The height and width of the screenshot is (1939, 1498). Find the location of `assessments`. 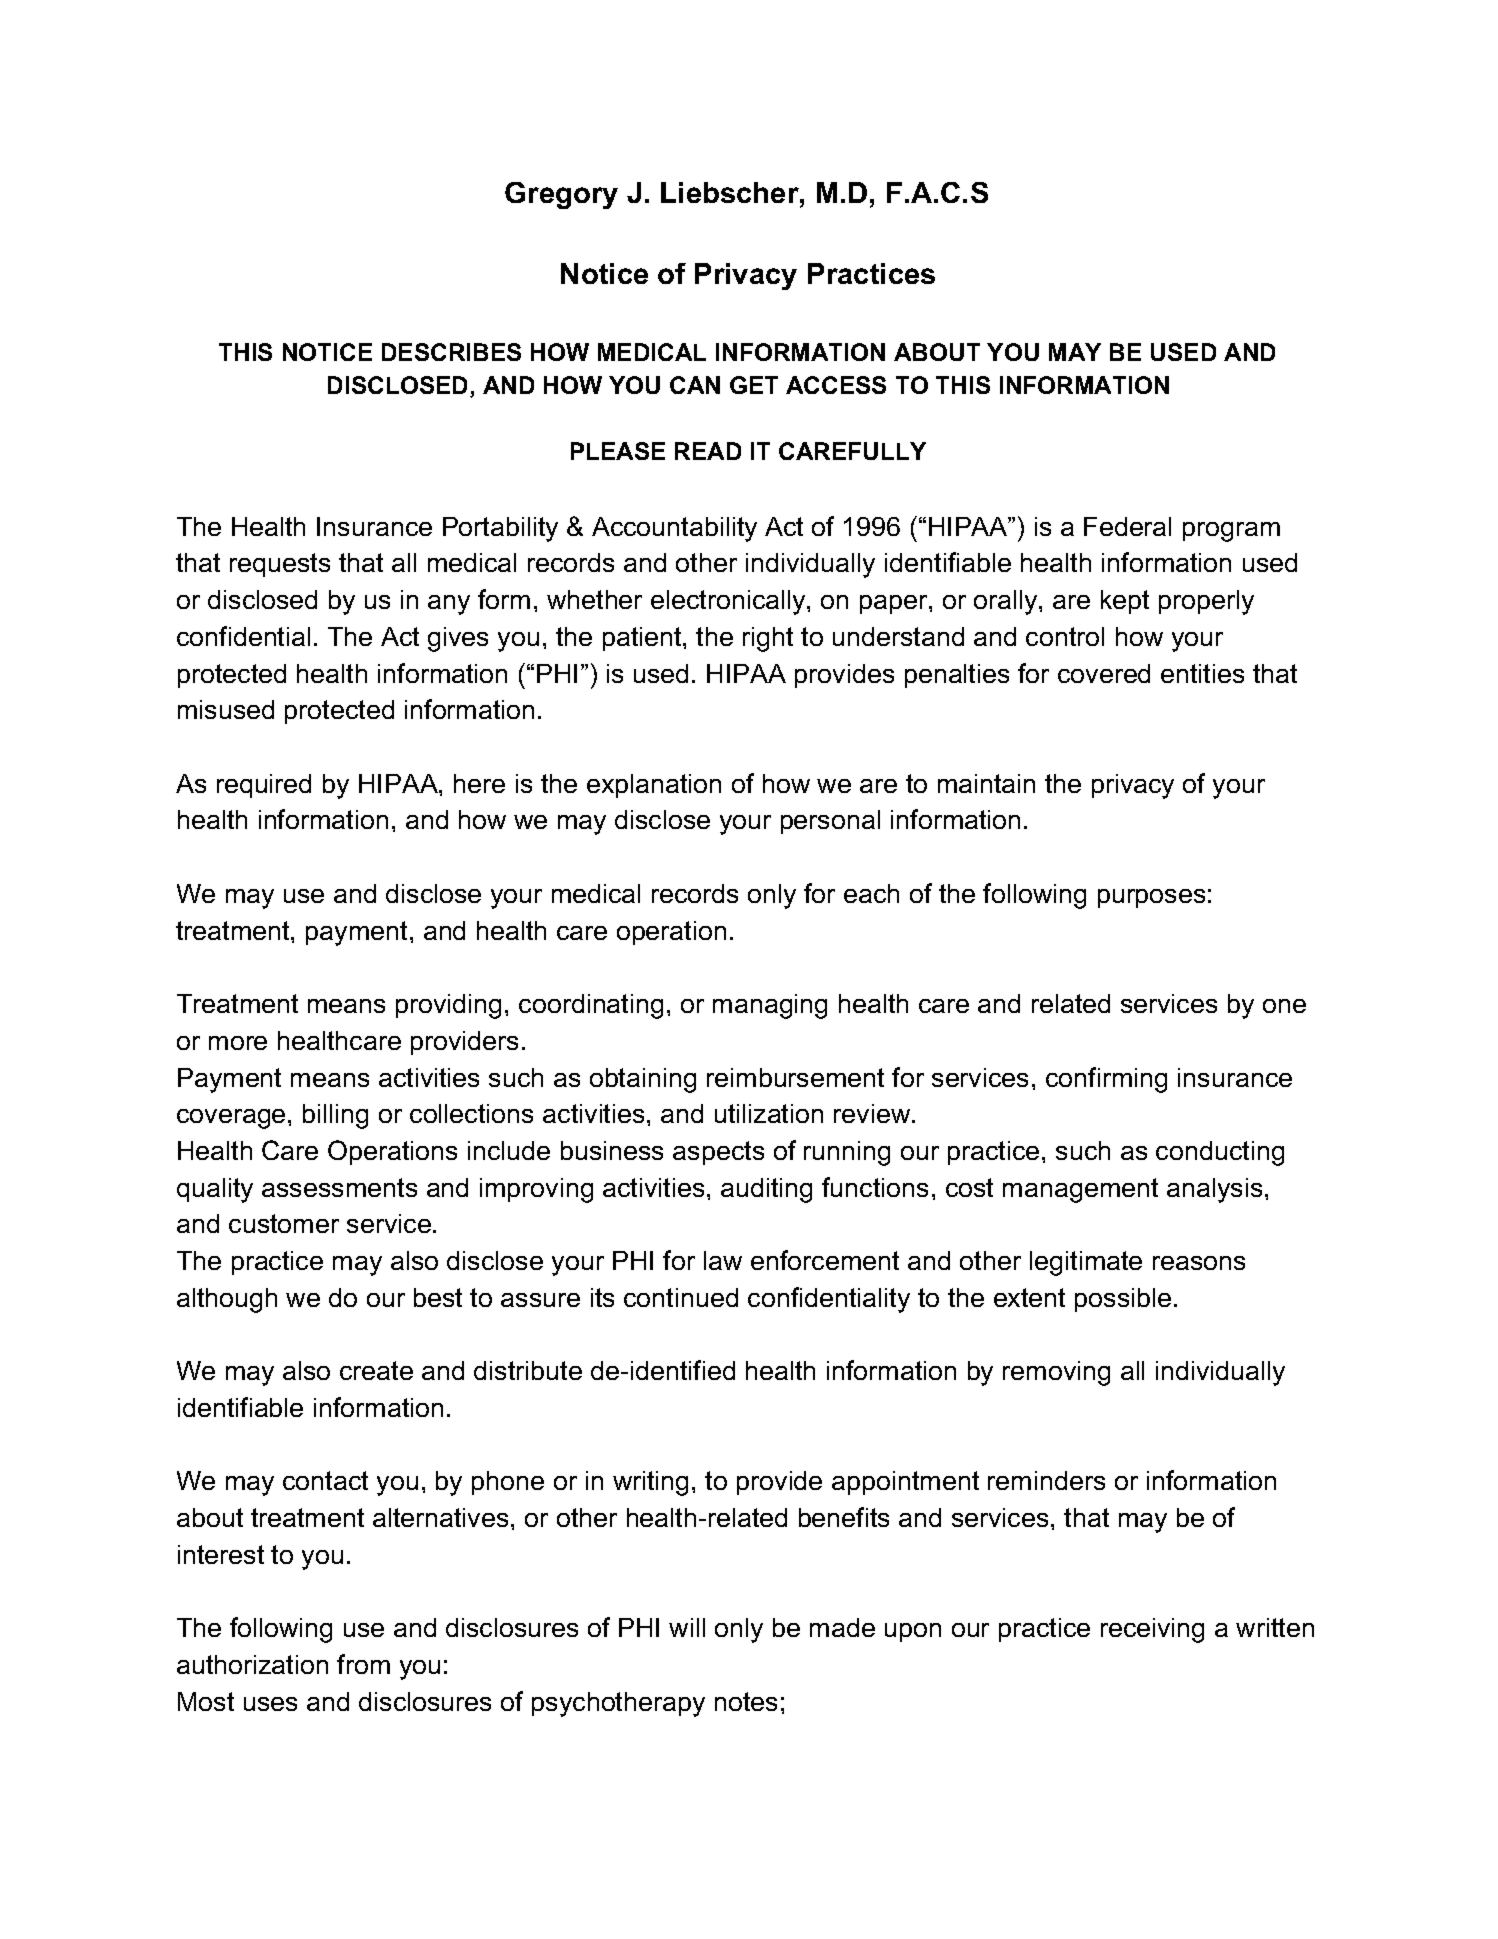

assessments is located at coordinates (339, 1187).
